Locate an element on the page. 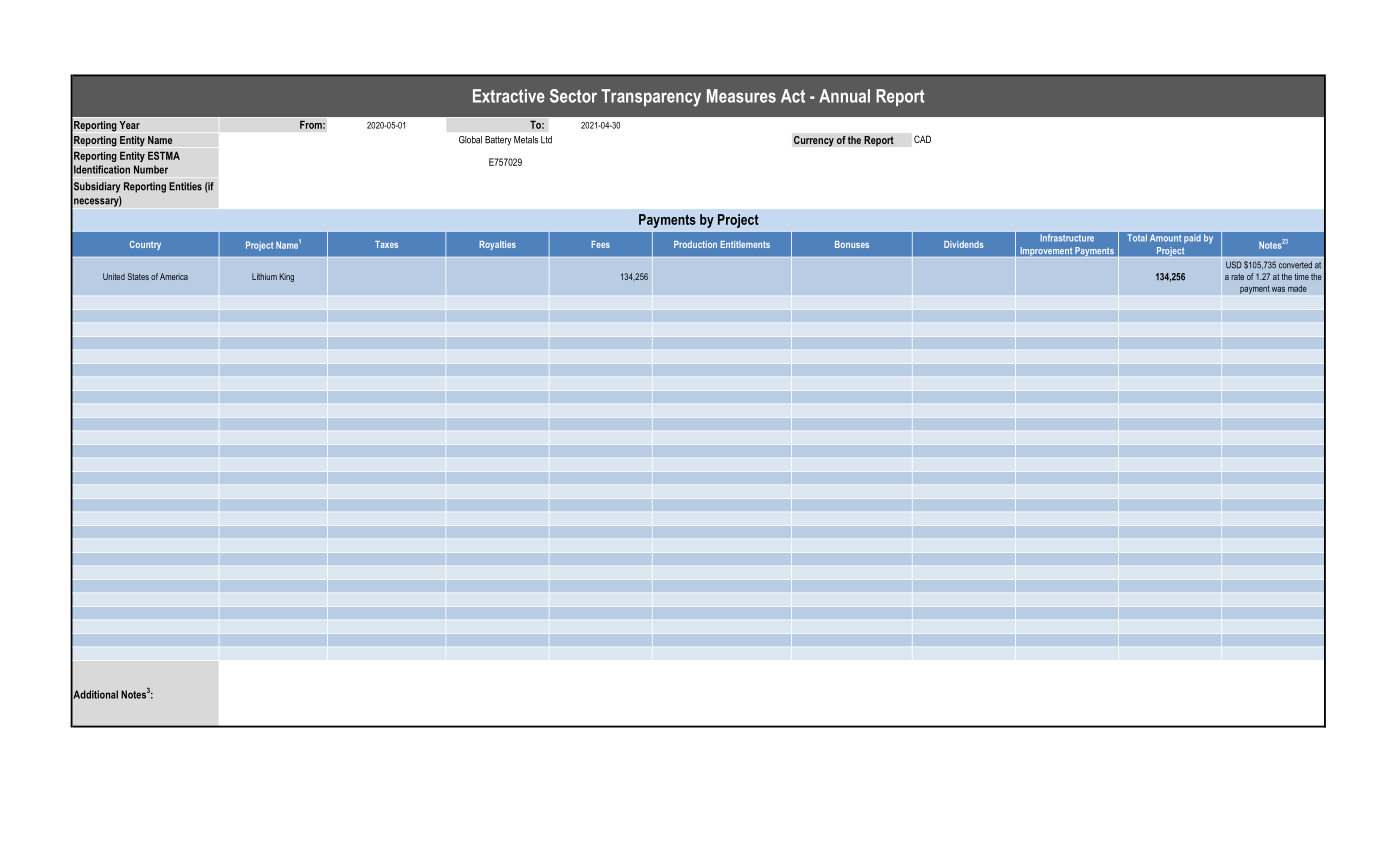  Transparency is located at coordinates (651, 98).
